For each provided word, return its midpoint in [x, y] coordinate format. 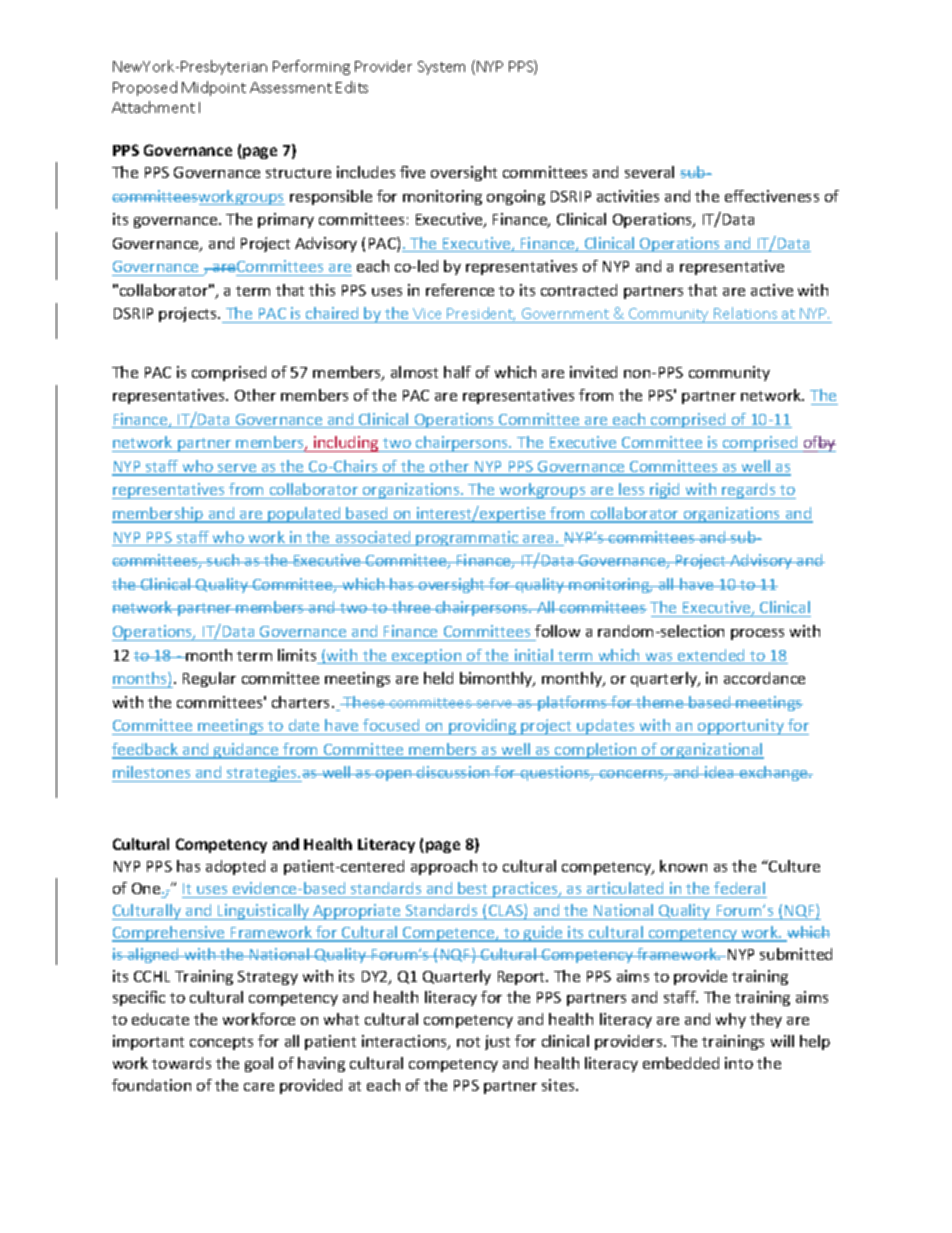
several [649, 172]
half [457, 372]
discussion [453, 772]
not [468, 1042]
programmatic [468, 538]
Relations [745, 313]
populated [304, 515]
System [441, 68]
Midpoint [214, 88]
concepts [221, 1043]
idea [719, 772]
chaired [332, 313]
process [757, 634]
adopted [235, 867]
